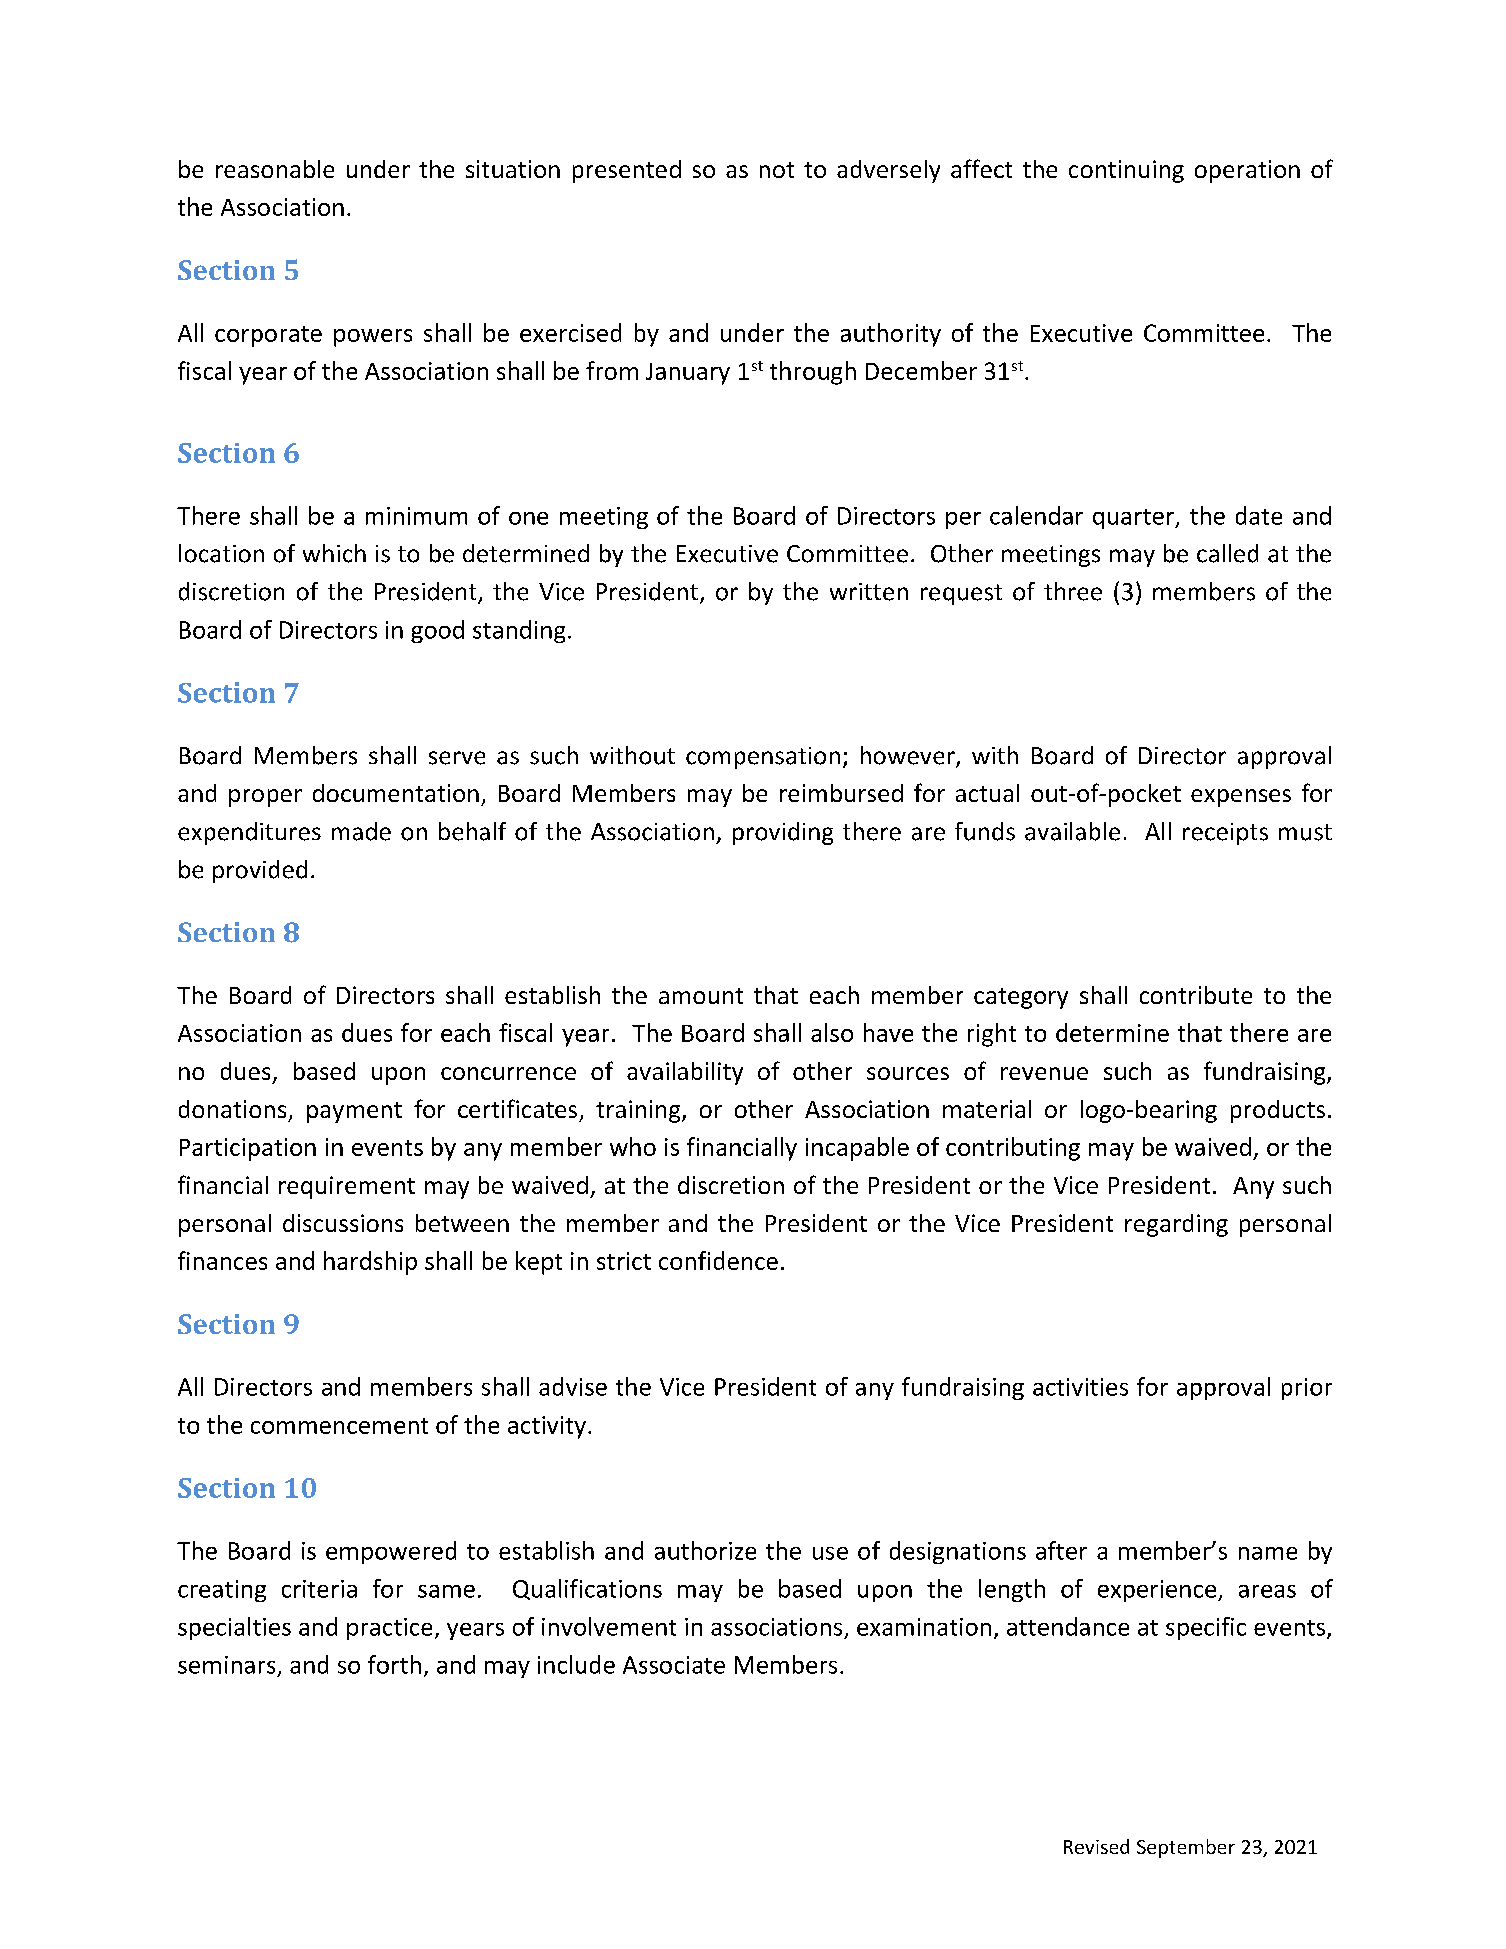 The width and height of the page is (1506, 1949). What do you see at coordinates (394, 1664) in the page?
I see `forth` at bounding box center [394, 1664].
